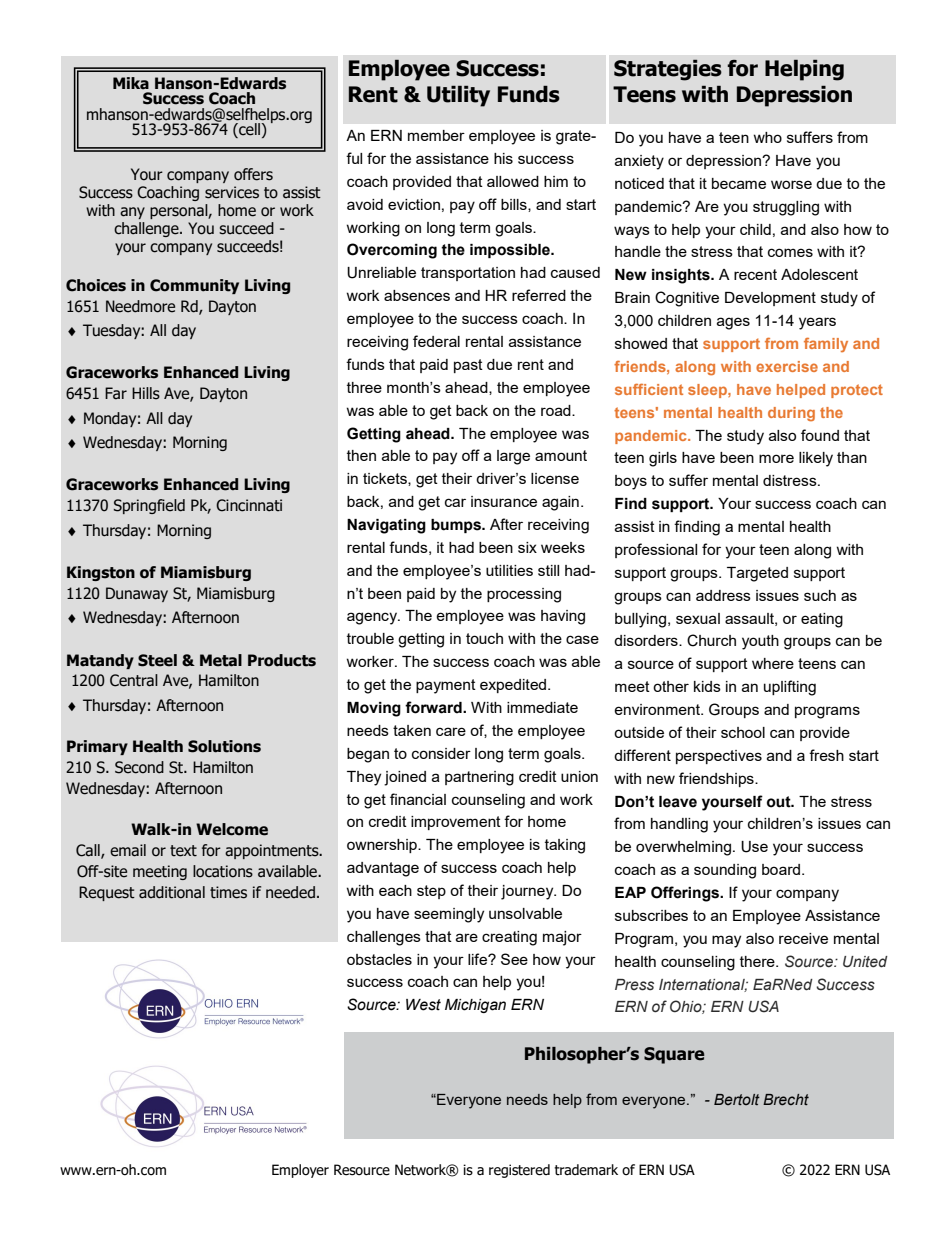  I want to click on Utility, so click(458, 96).
